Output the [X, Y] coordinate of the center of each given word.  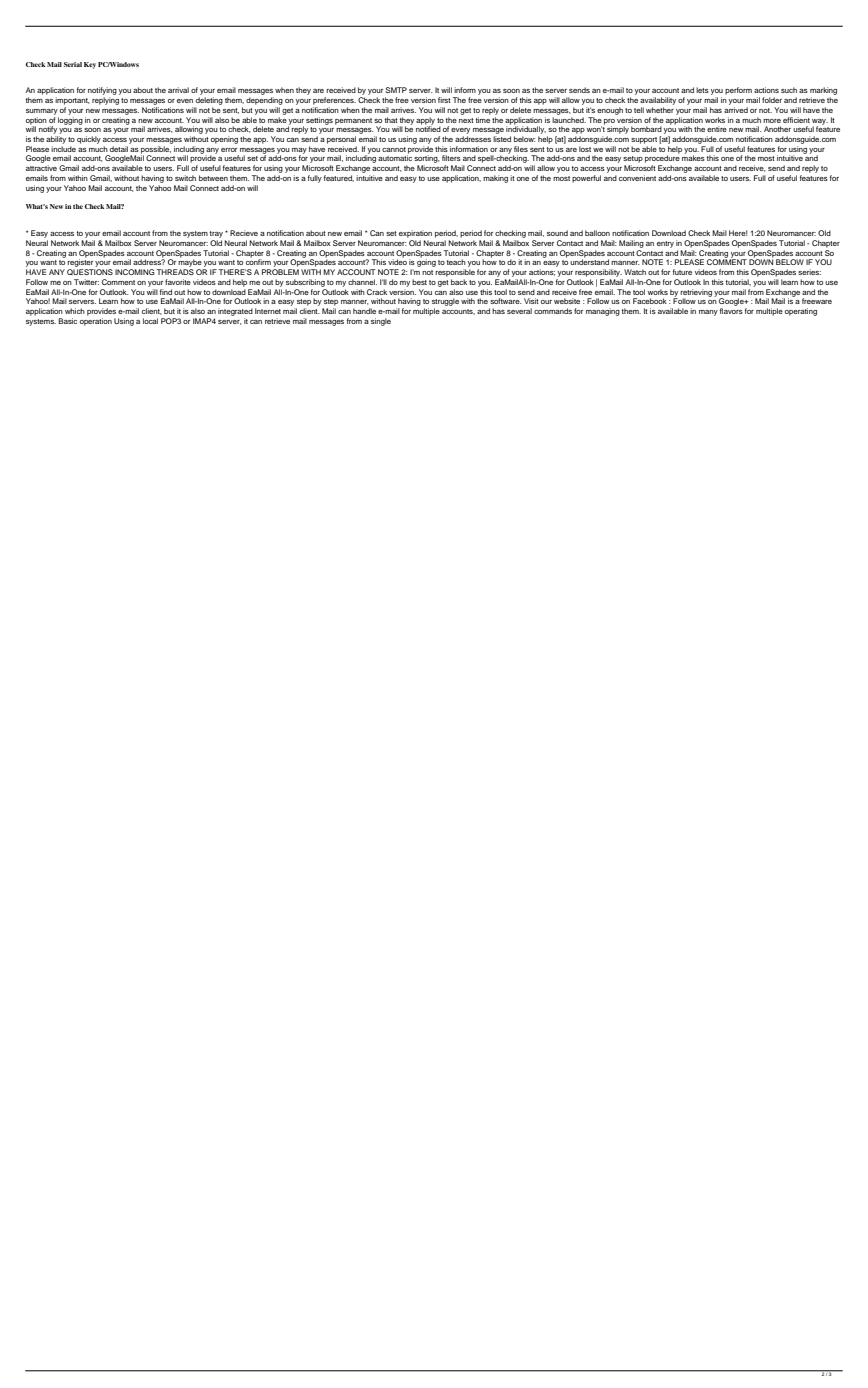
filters [451, 158]
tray [216, 234]
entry [665, 244]
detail [119, 149]
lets [702, 90]
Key [90, 65]
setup [633, 159]
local [150, 321]
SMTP [396, 90]
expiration [415, 234]
